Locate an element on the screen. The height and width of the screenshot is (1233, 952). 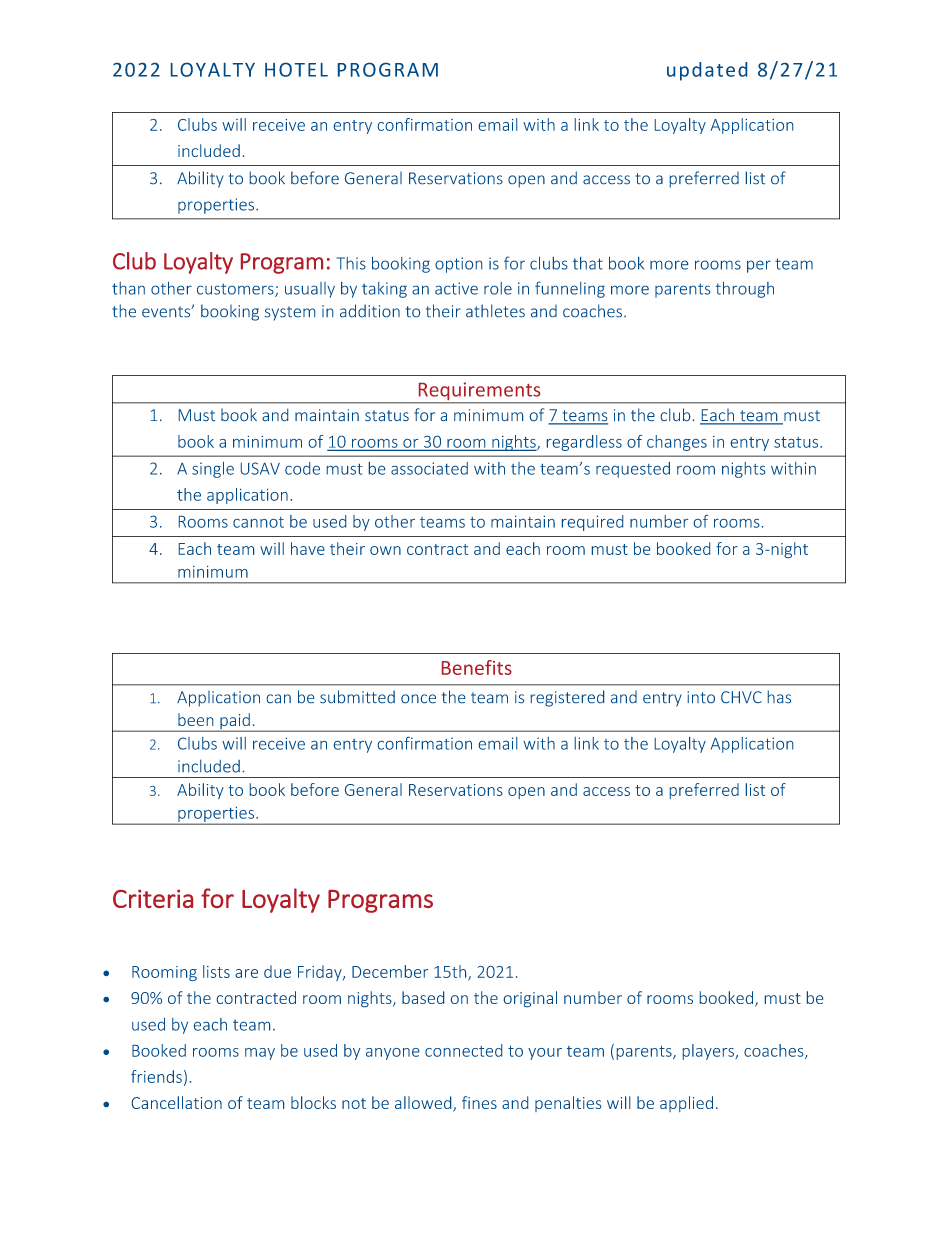
single is located at coordinates (213, 470).
